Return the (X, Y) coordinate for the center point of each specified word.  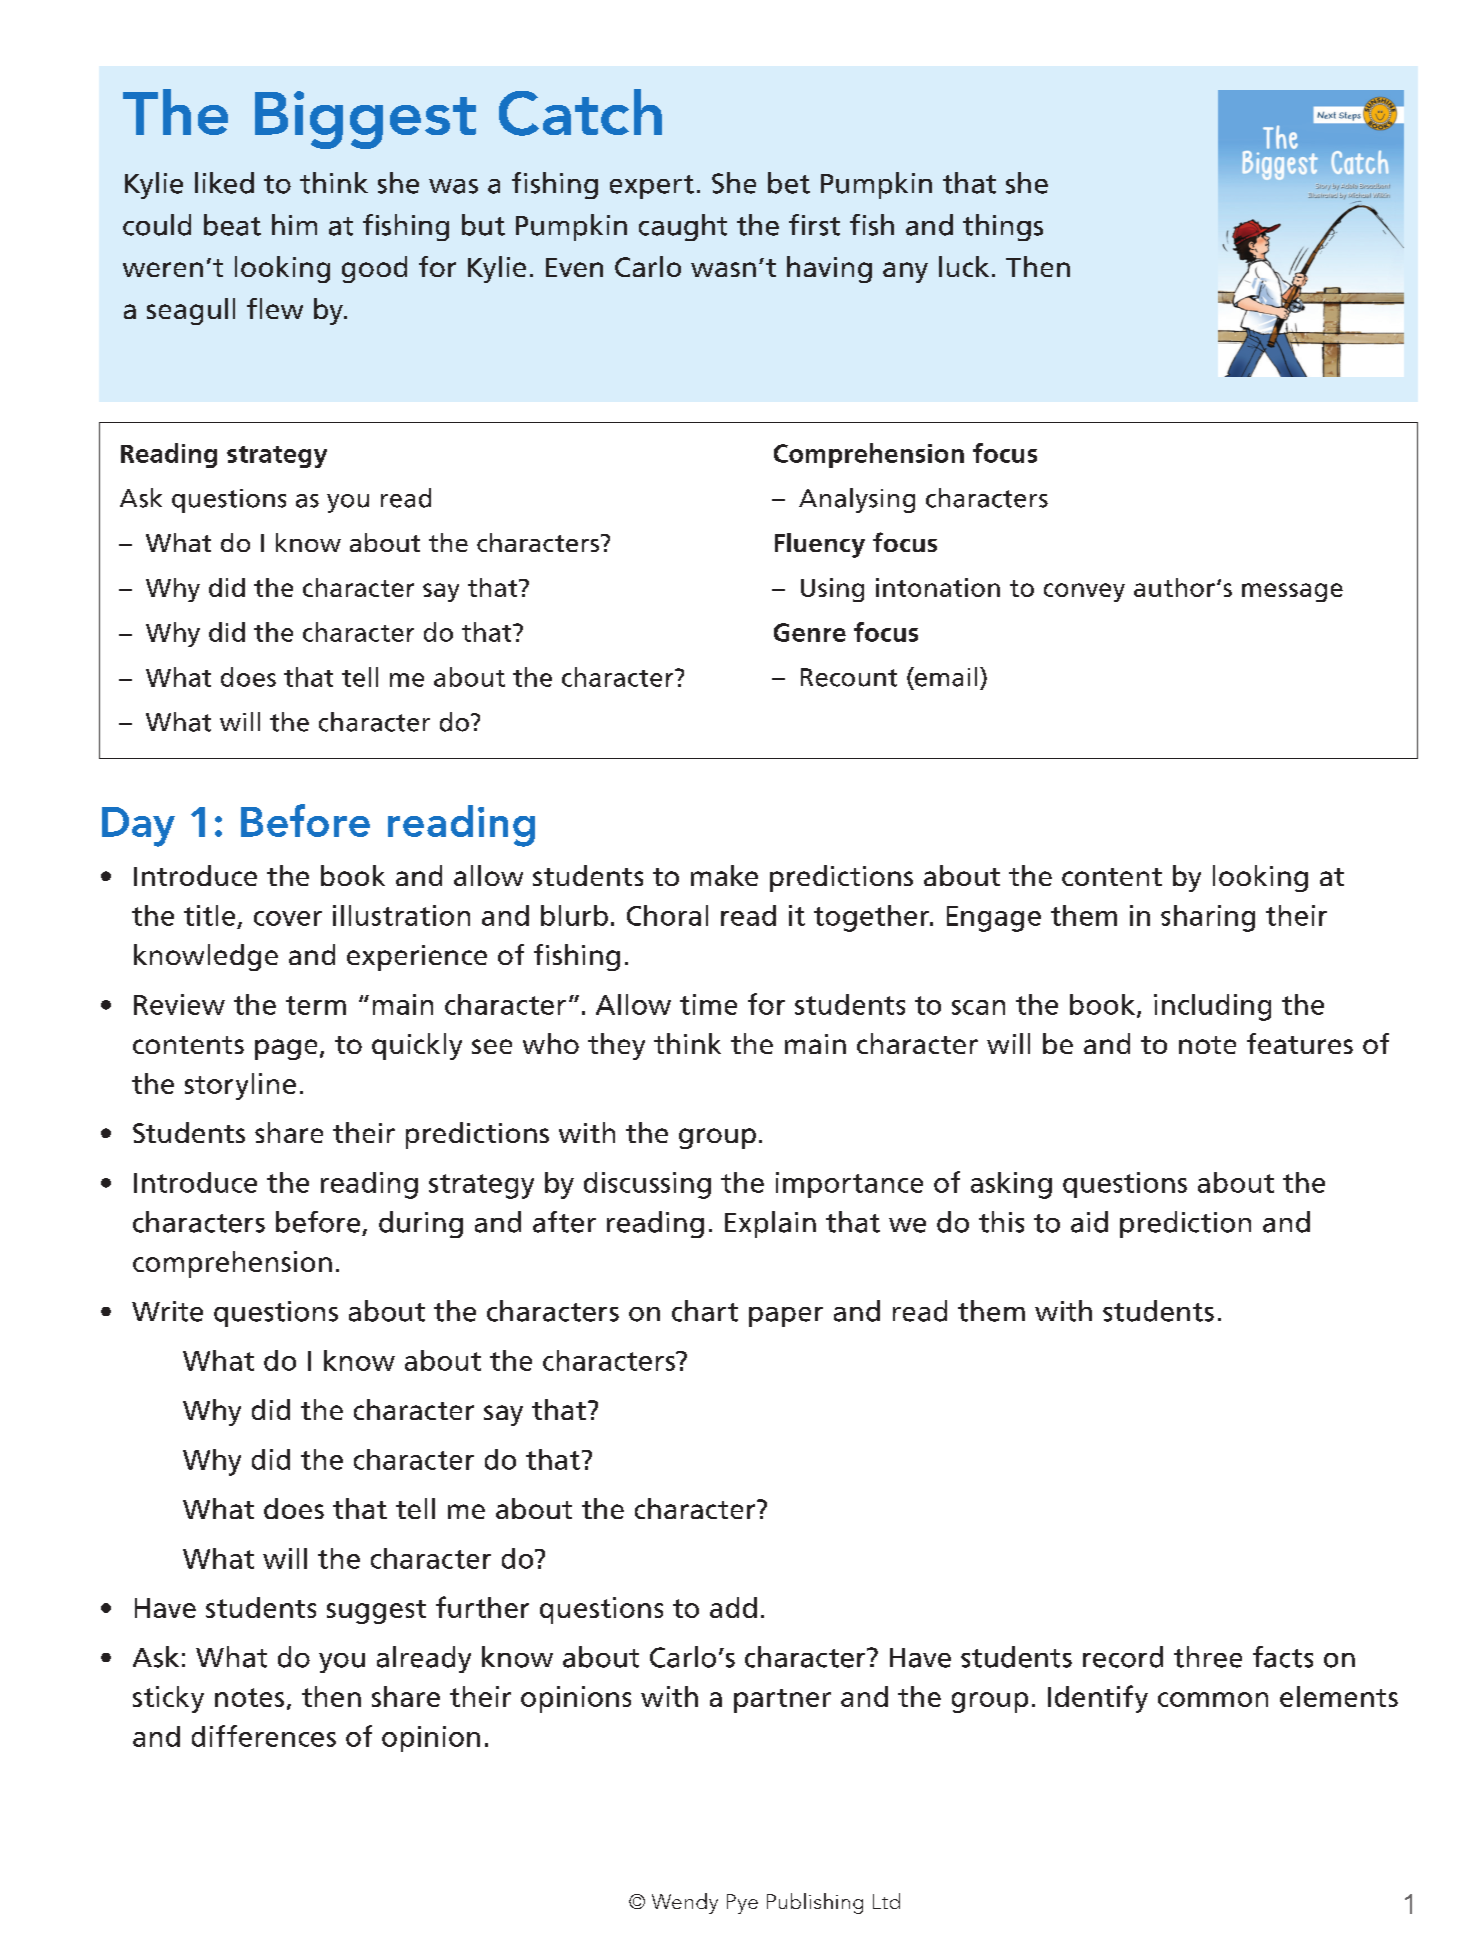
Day (138, 827)
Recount (849, 677)
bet (789, 183)
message (1292, 592)
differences (264, 1736)
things (1003, 227)
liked (224, 183)
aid (1089, 1222)
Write (167, 1311)
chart (705, 1311)
